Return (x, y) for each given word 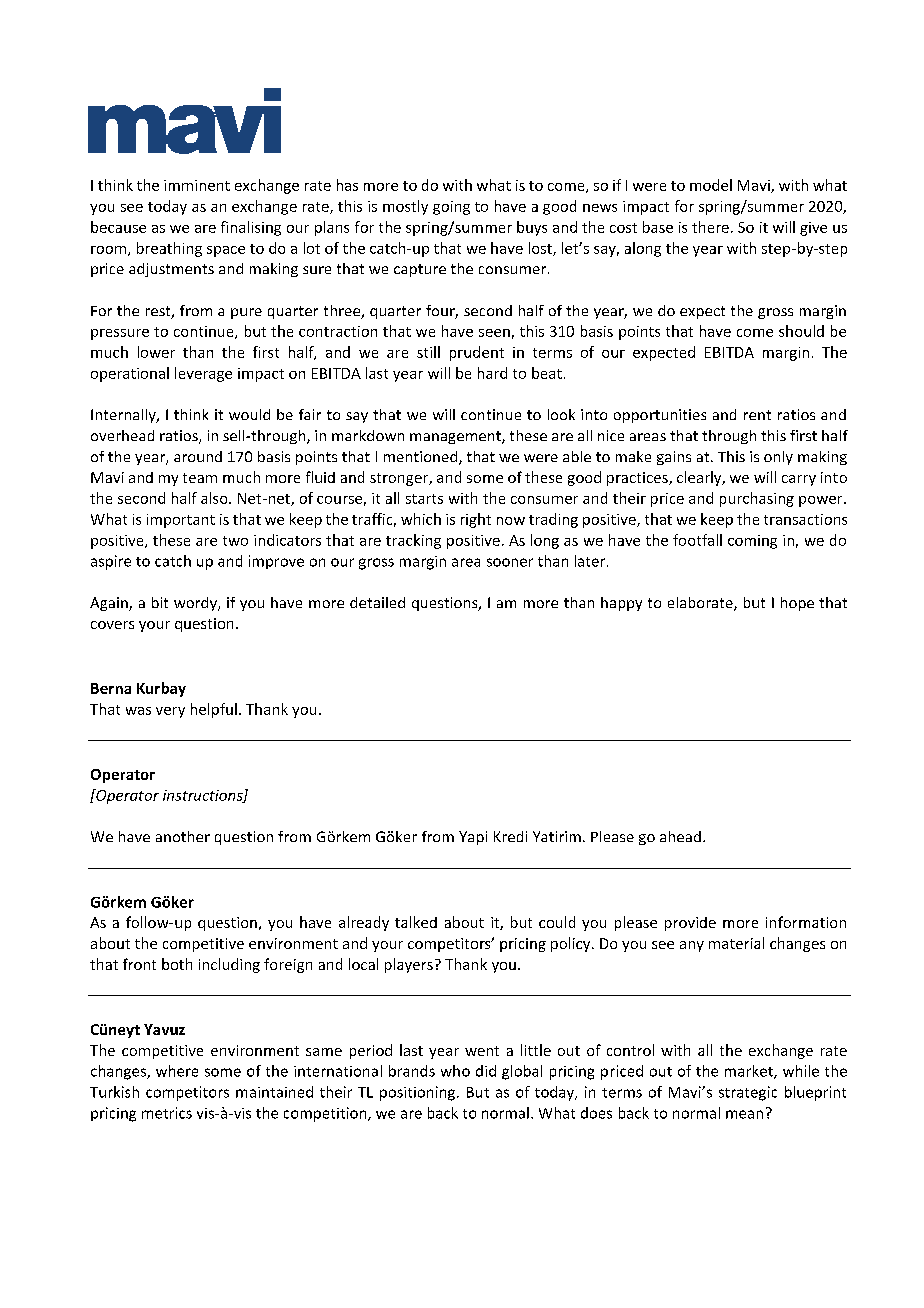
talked (416, 922)
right (476, 520)
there (710, 227)
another (183, 836)
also (215, 498)
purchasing (757, 499)
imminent (197, 185)
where (177, 1071)
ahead (680, 836)
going (451, 208)
